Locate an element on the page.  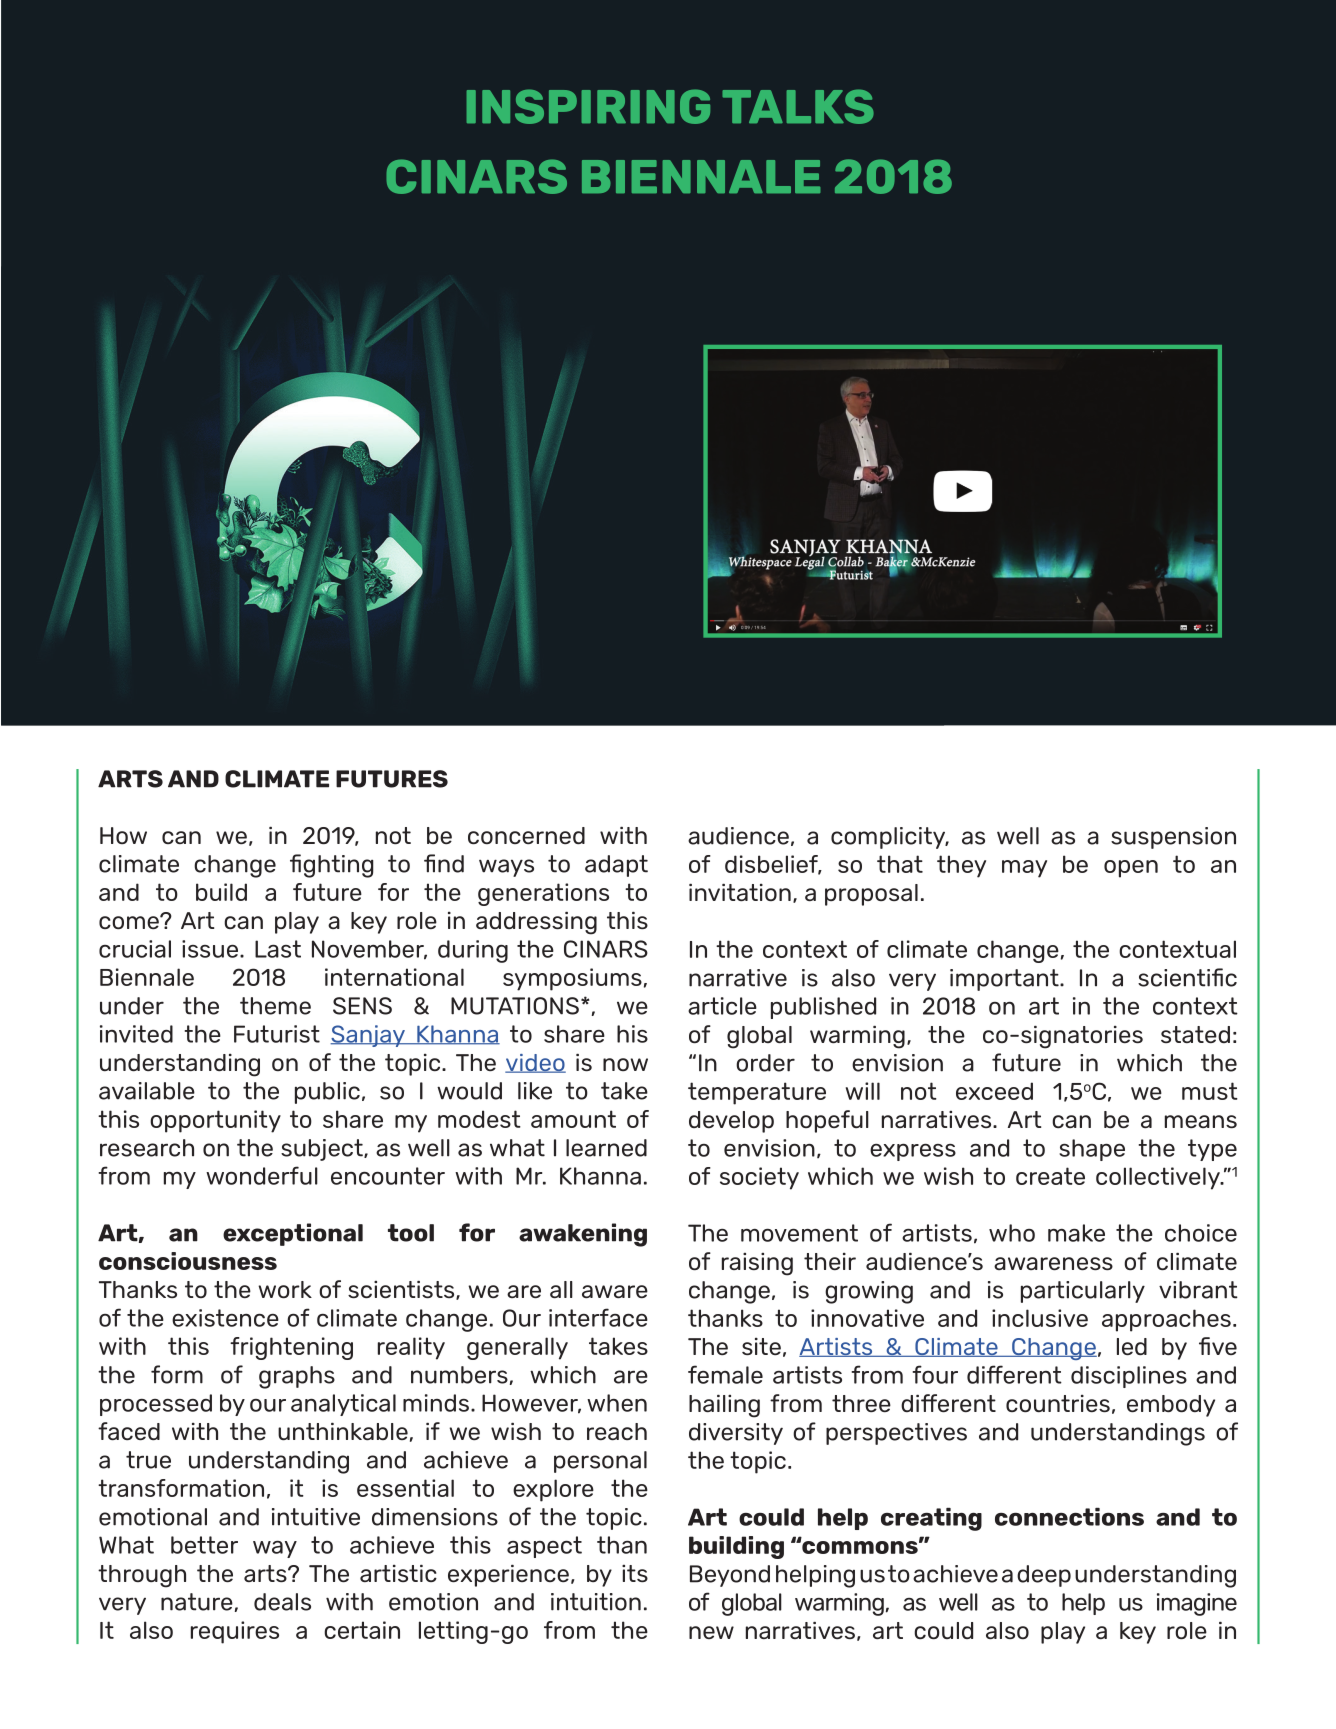
exceptional is located at coordinates (293, 1234).
